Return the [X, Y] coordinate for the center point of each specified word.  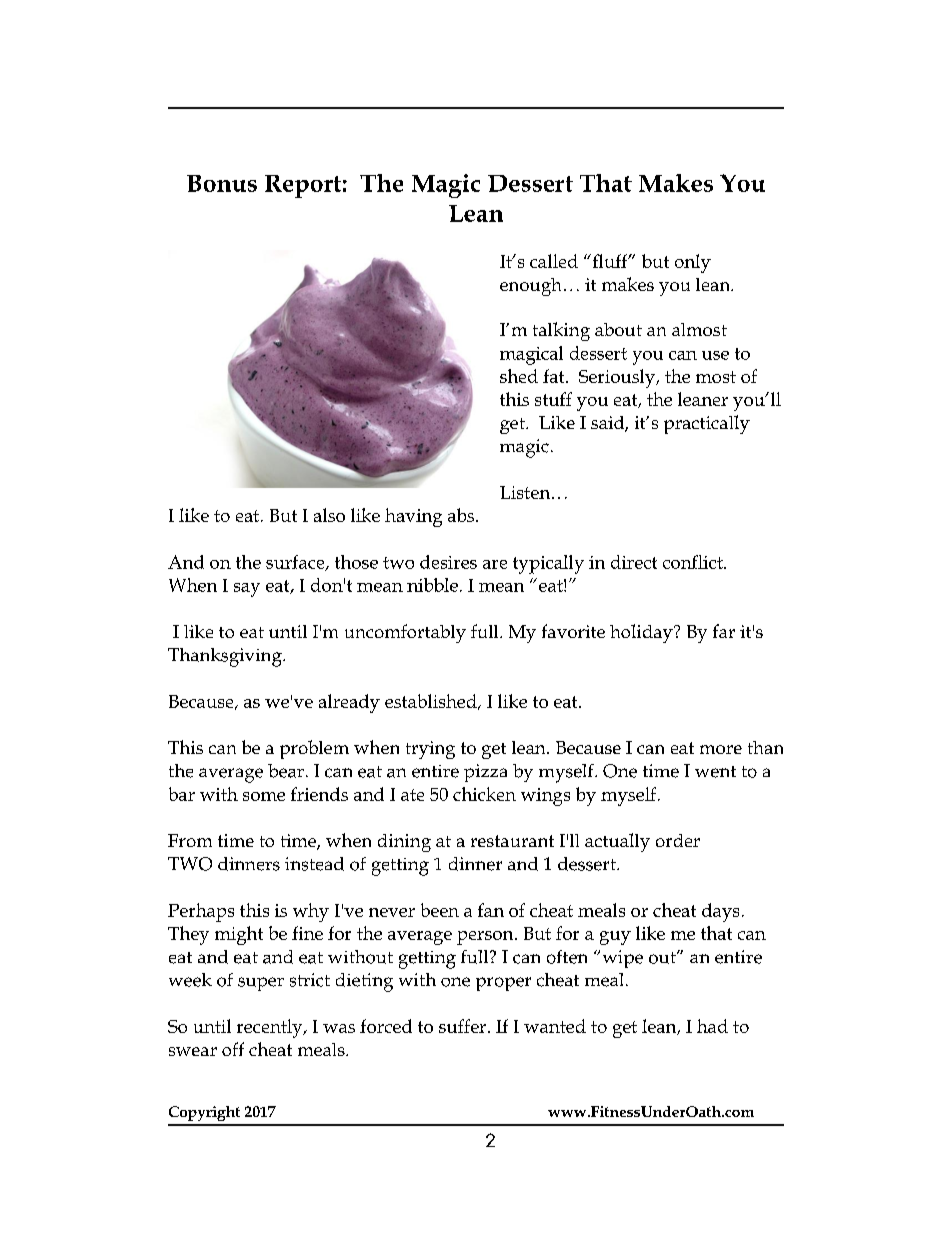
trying [430, 750]
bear [286, 771]
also [329, 515]
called [554, 261]
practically [707, 424]
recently [271, 1028]
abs [462, 515]
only [693, 263]
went [715, 772]
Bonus [222, 183]
